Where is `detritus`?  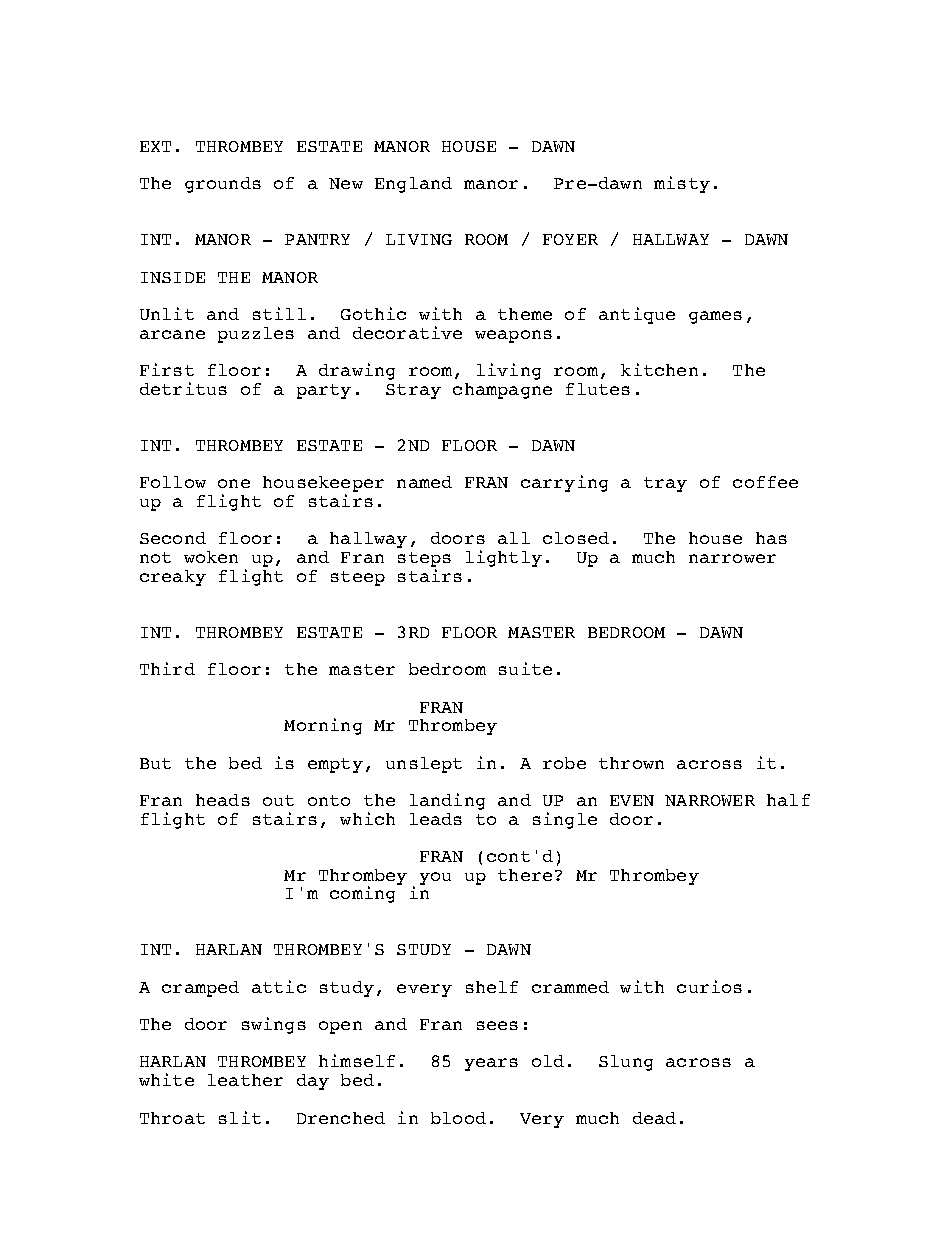 detritus is located at coordinates (183, 388).
